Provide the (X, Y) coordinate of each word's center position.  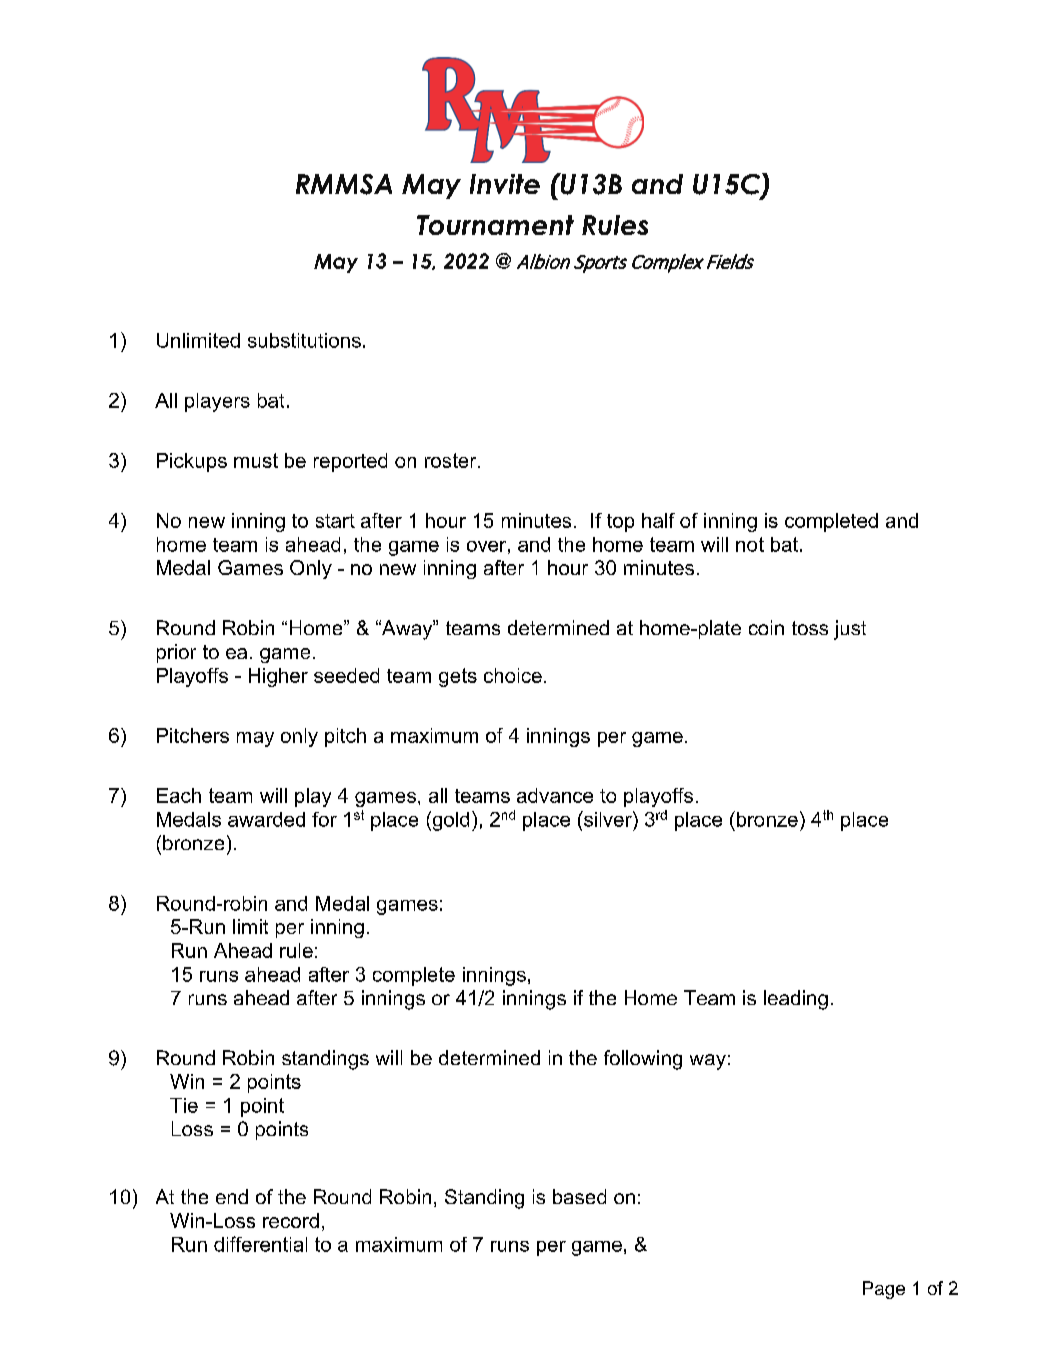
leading (796, 1000)
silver (608, 819)
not (750, 544)
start (335, 521)
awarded (266, 819)
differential (260, 1244)
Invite (505, 184)
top (620, 523)
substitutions (304, 340)
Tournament (495, 225)
